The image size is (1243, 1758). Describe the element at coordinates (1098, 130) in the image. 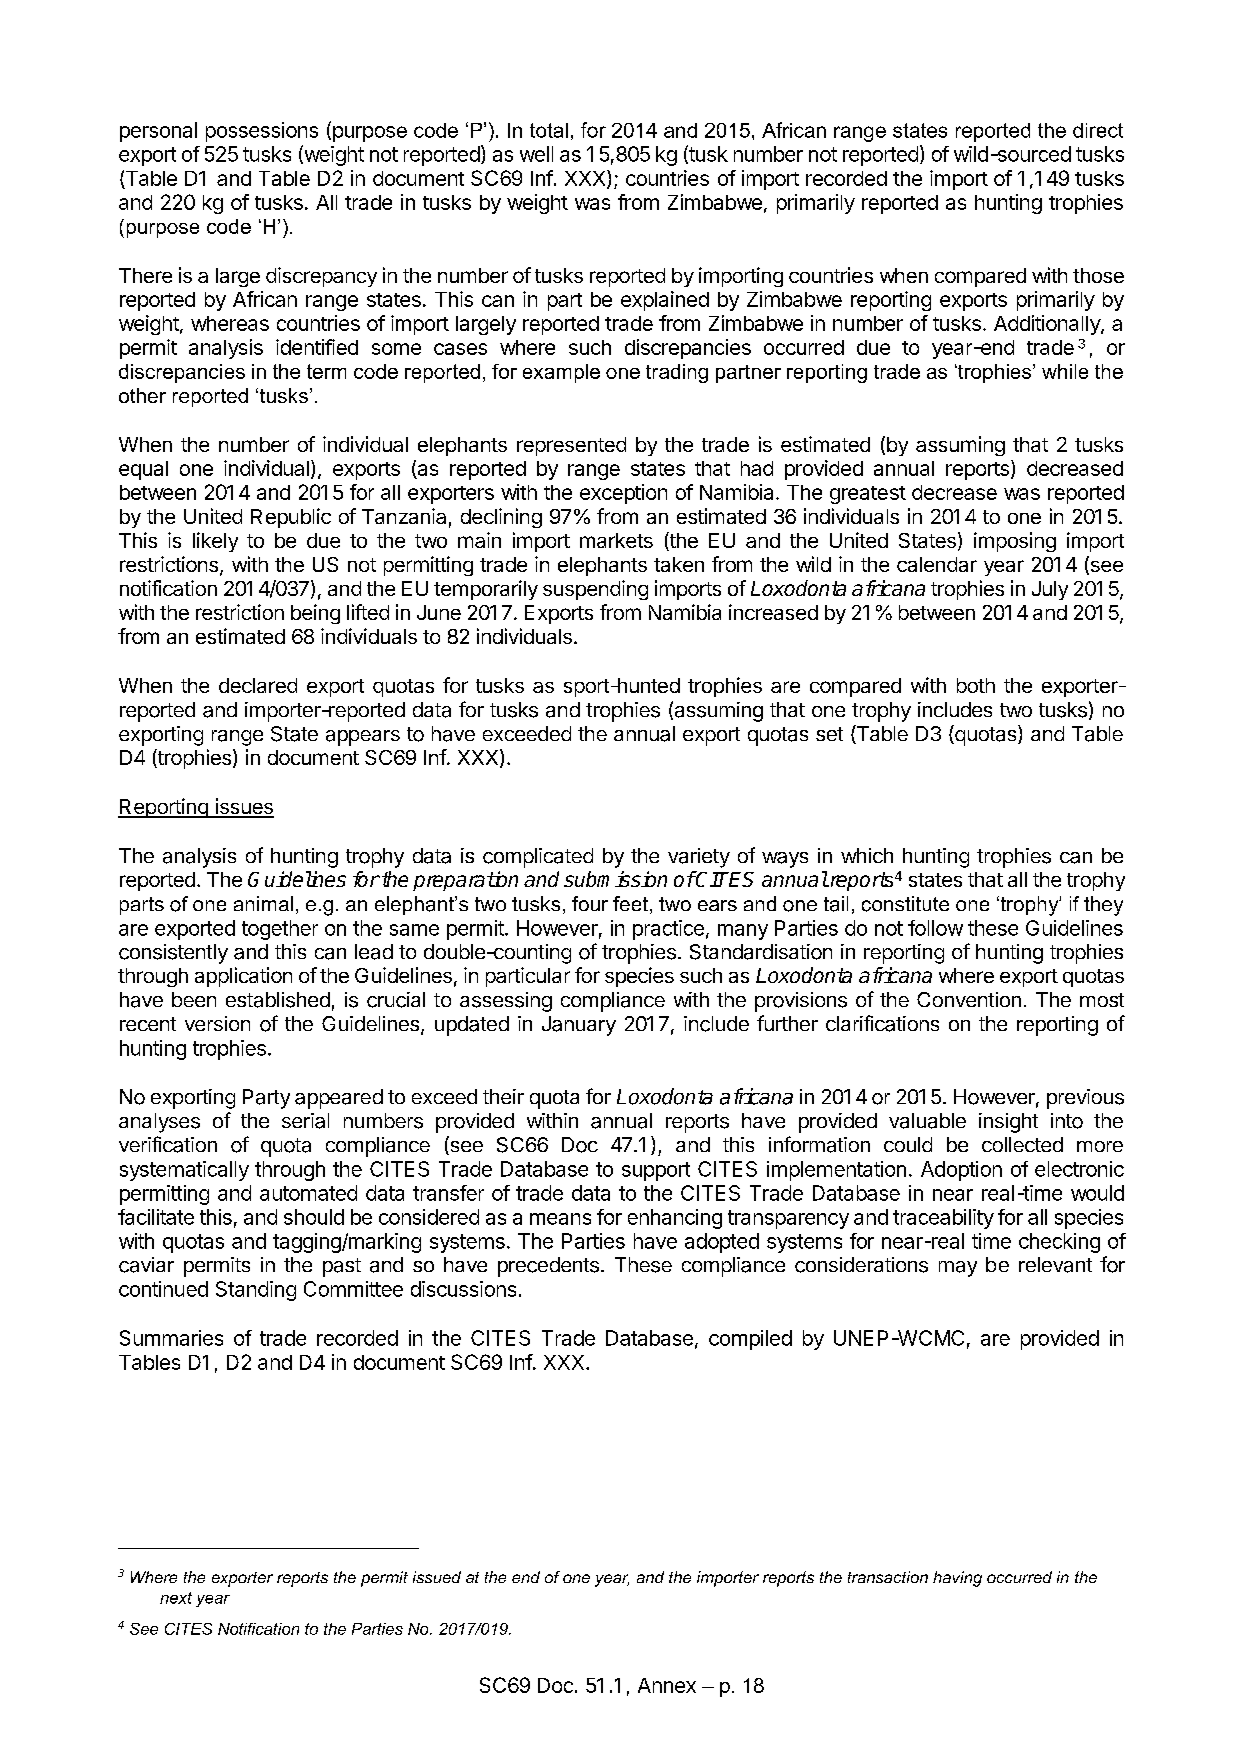

I see `direct` at that location.
